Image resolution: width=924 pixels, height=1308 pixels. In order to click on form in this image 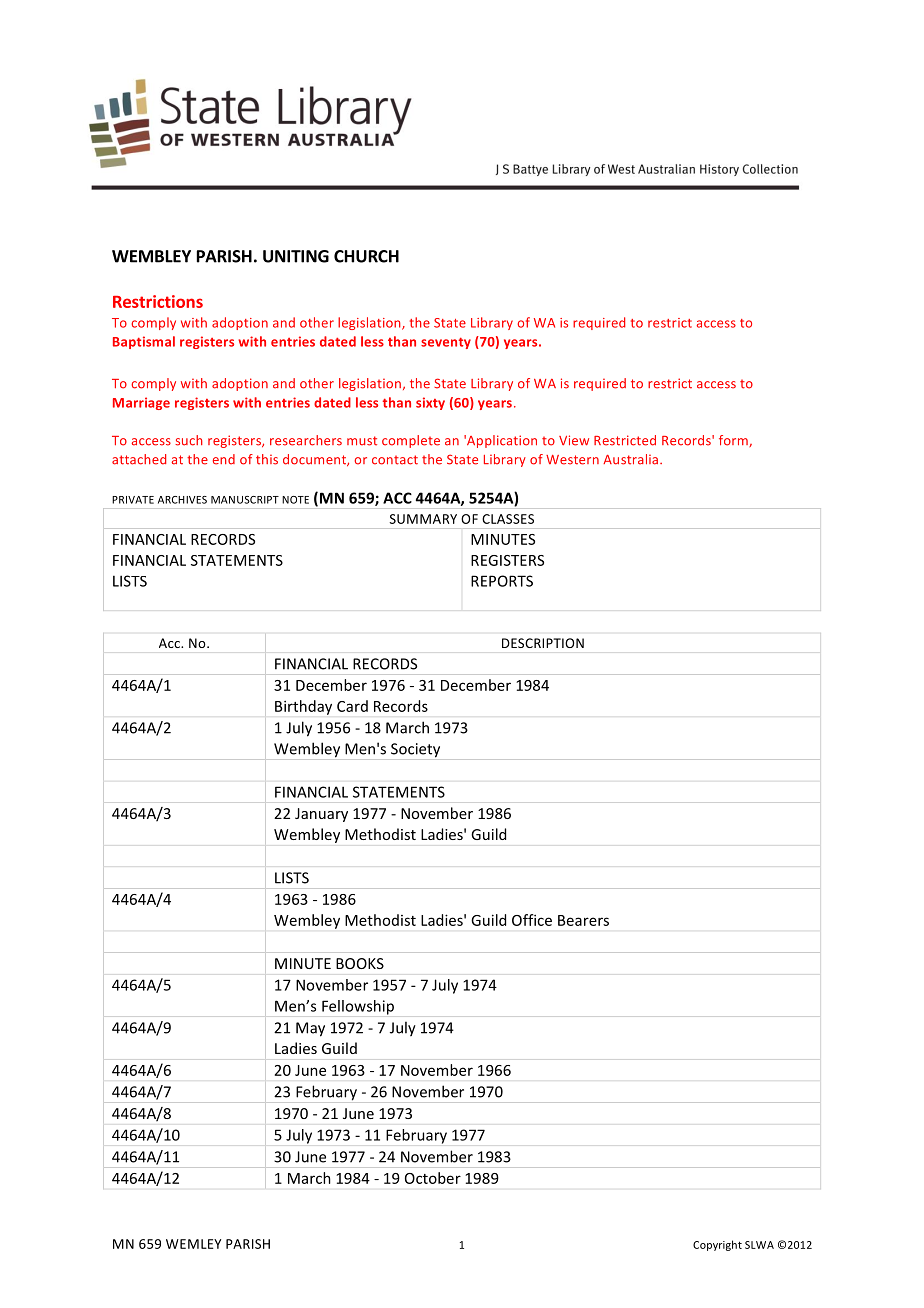, I will do `click(734, 441)`.
